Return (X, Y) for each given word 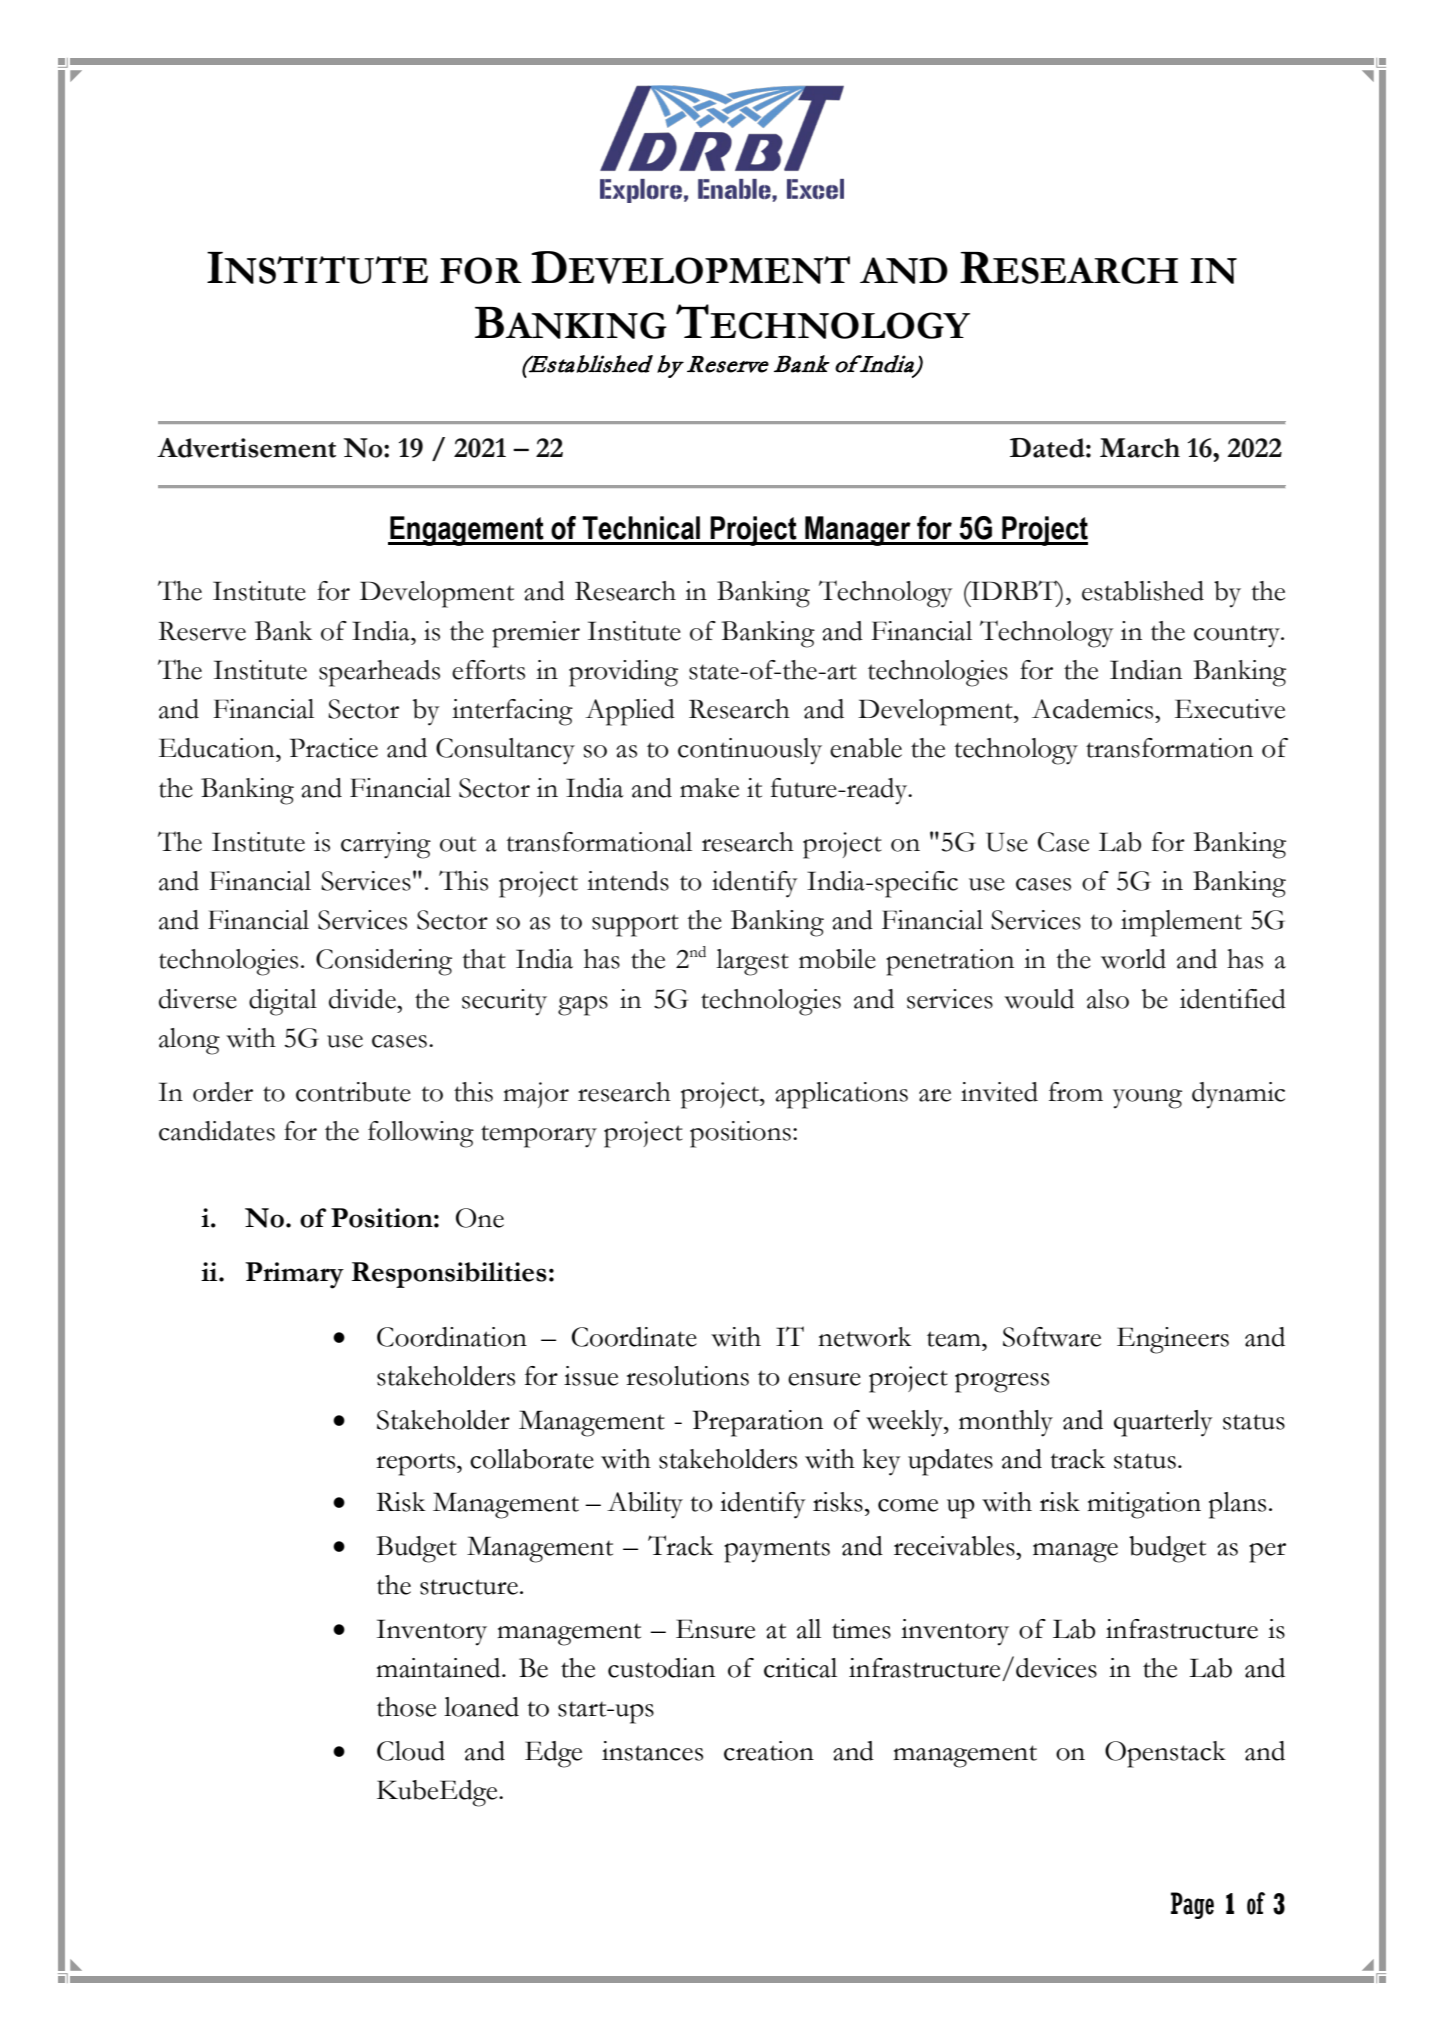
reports (417, 1464)
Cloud (411, 1751)
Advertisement (246, 448)
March (1140, 448)
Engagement (467, 531)
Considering (384, 962)
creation (769, 1751)
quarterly (1163, 1423)
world (1133, 959)
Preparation (758, 1423)
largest (752, 962)
